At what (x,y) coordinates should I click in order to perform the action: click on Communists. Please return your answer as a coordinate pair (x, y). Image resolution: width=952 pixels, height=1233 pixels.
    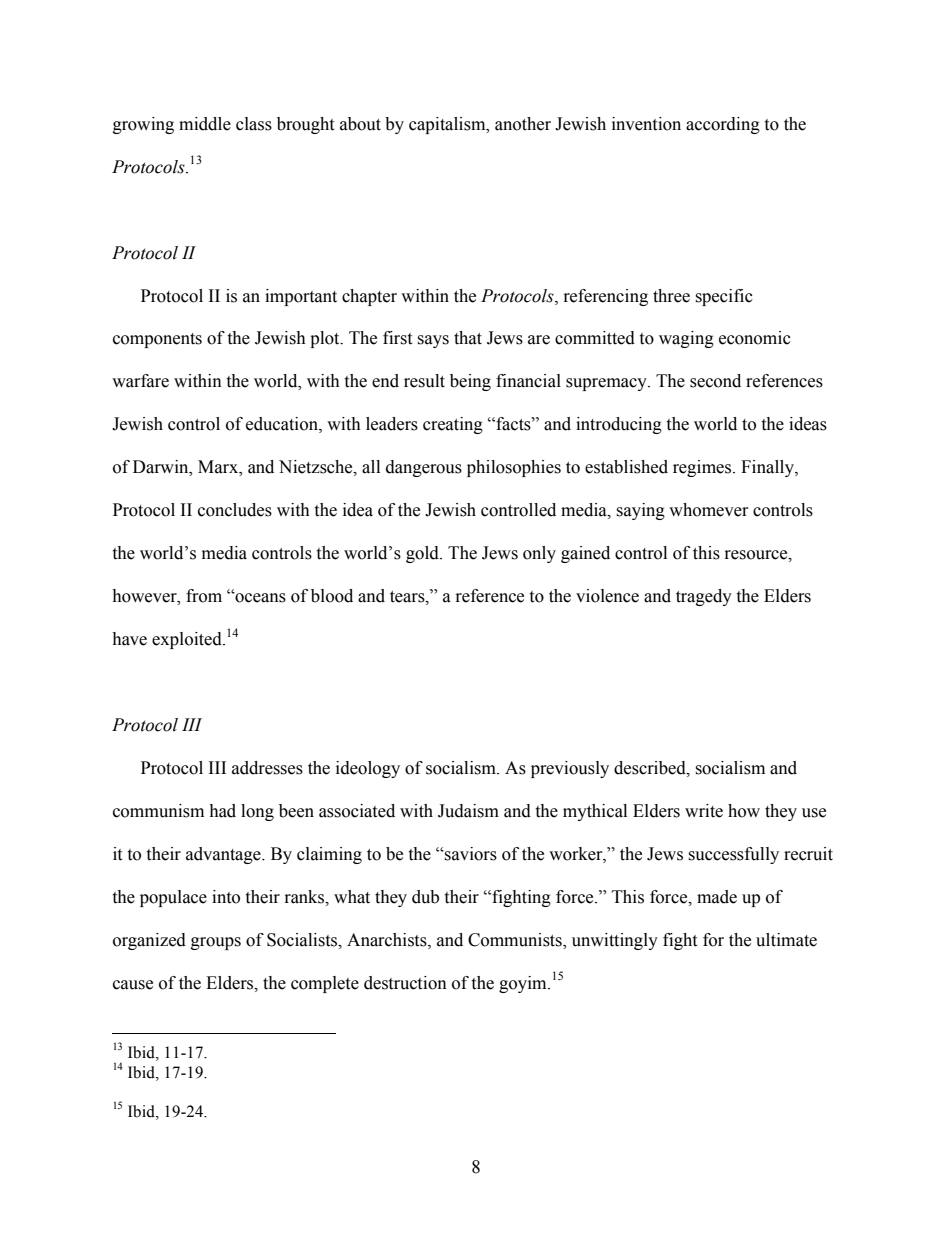
    Looking at the image, I should click on (516, 941).
